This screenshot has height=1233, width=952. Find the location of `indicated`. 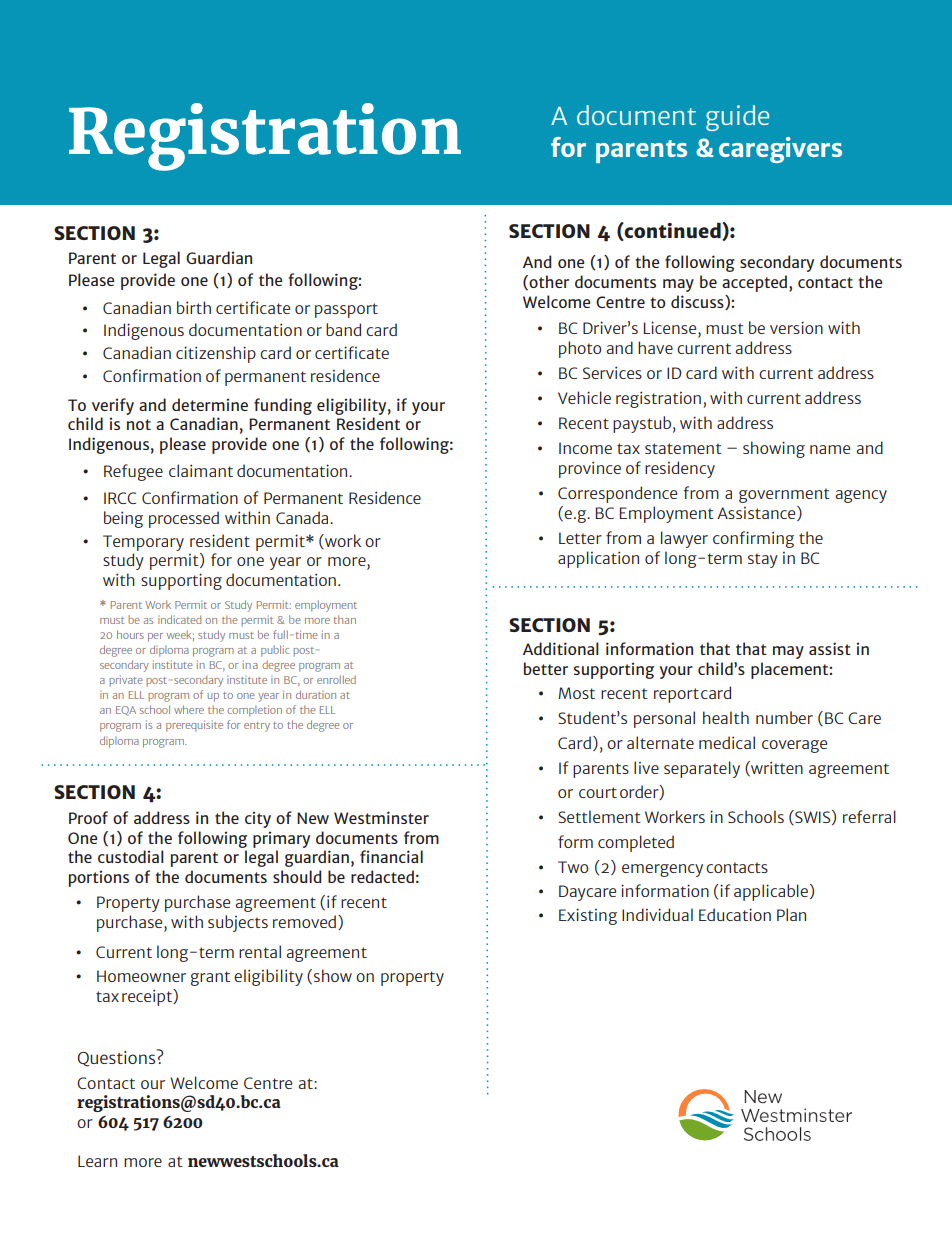

indicated is located at coordinates (179, 619).
